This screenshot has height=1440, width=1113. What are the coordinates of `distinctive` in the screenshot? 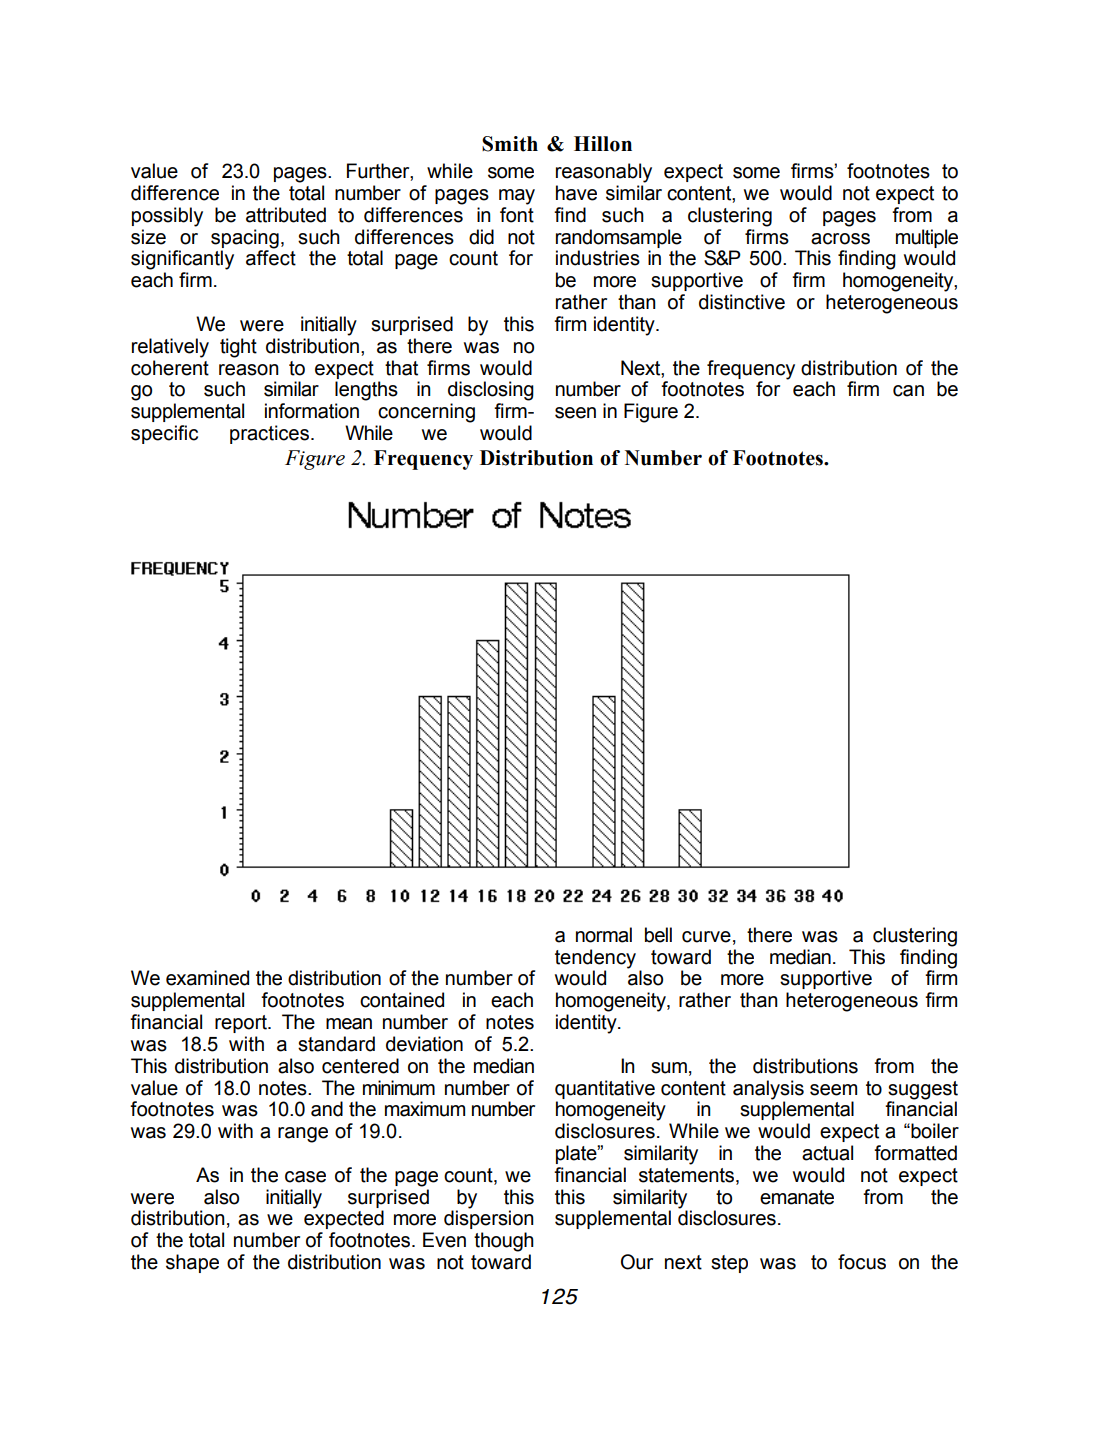 It's located at (742, 302).
